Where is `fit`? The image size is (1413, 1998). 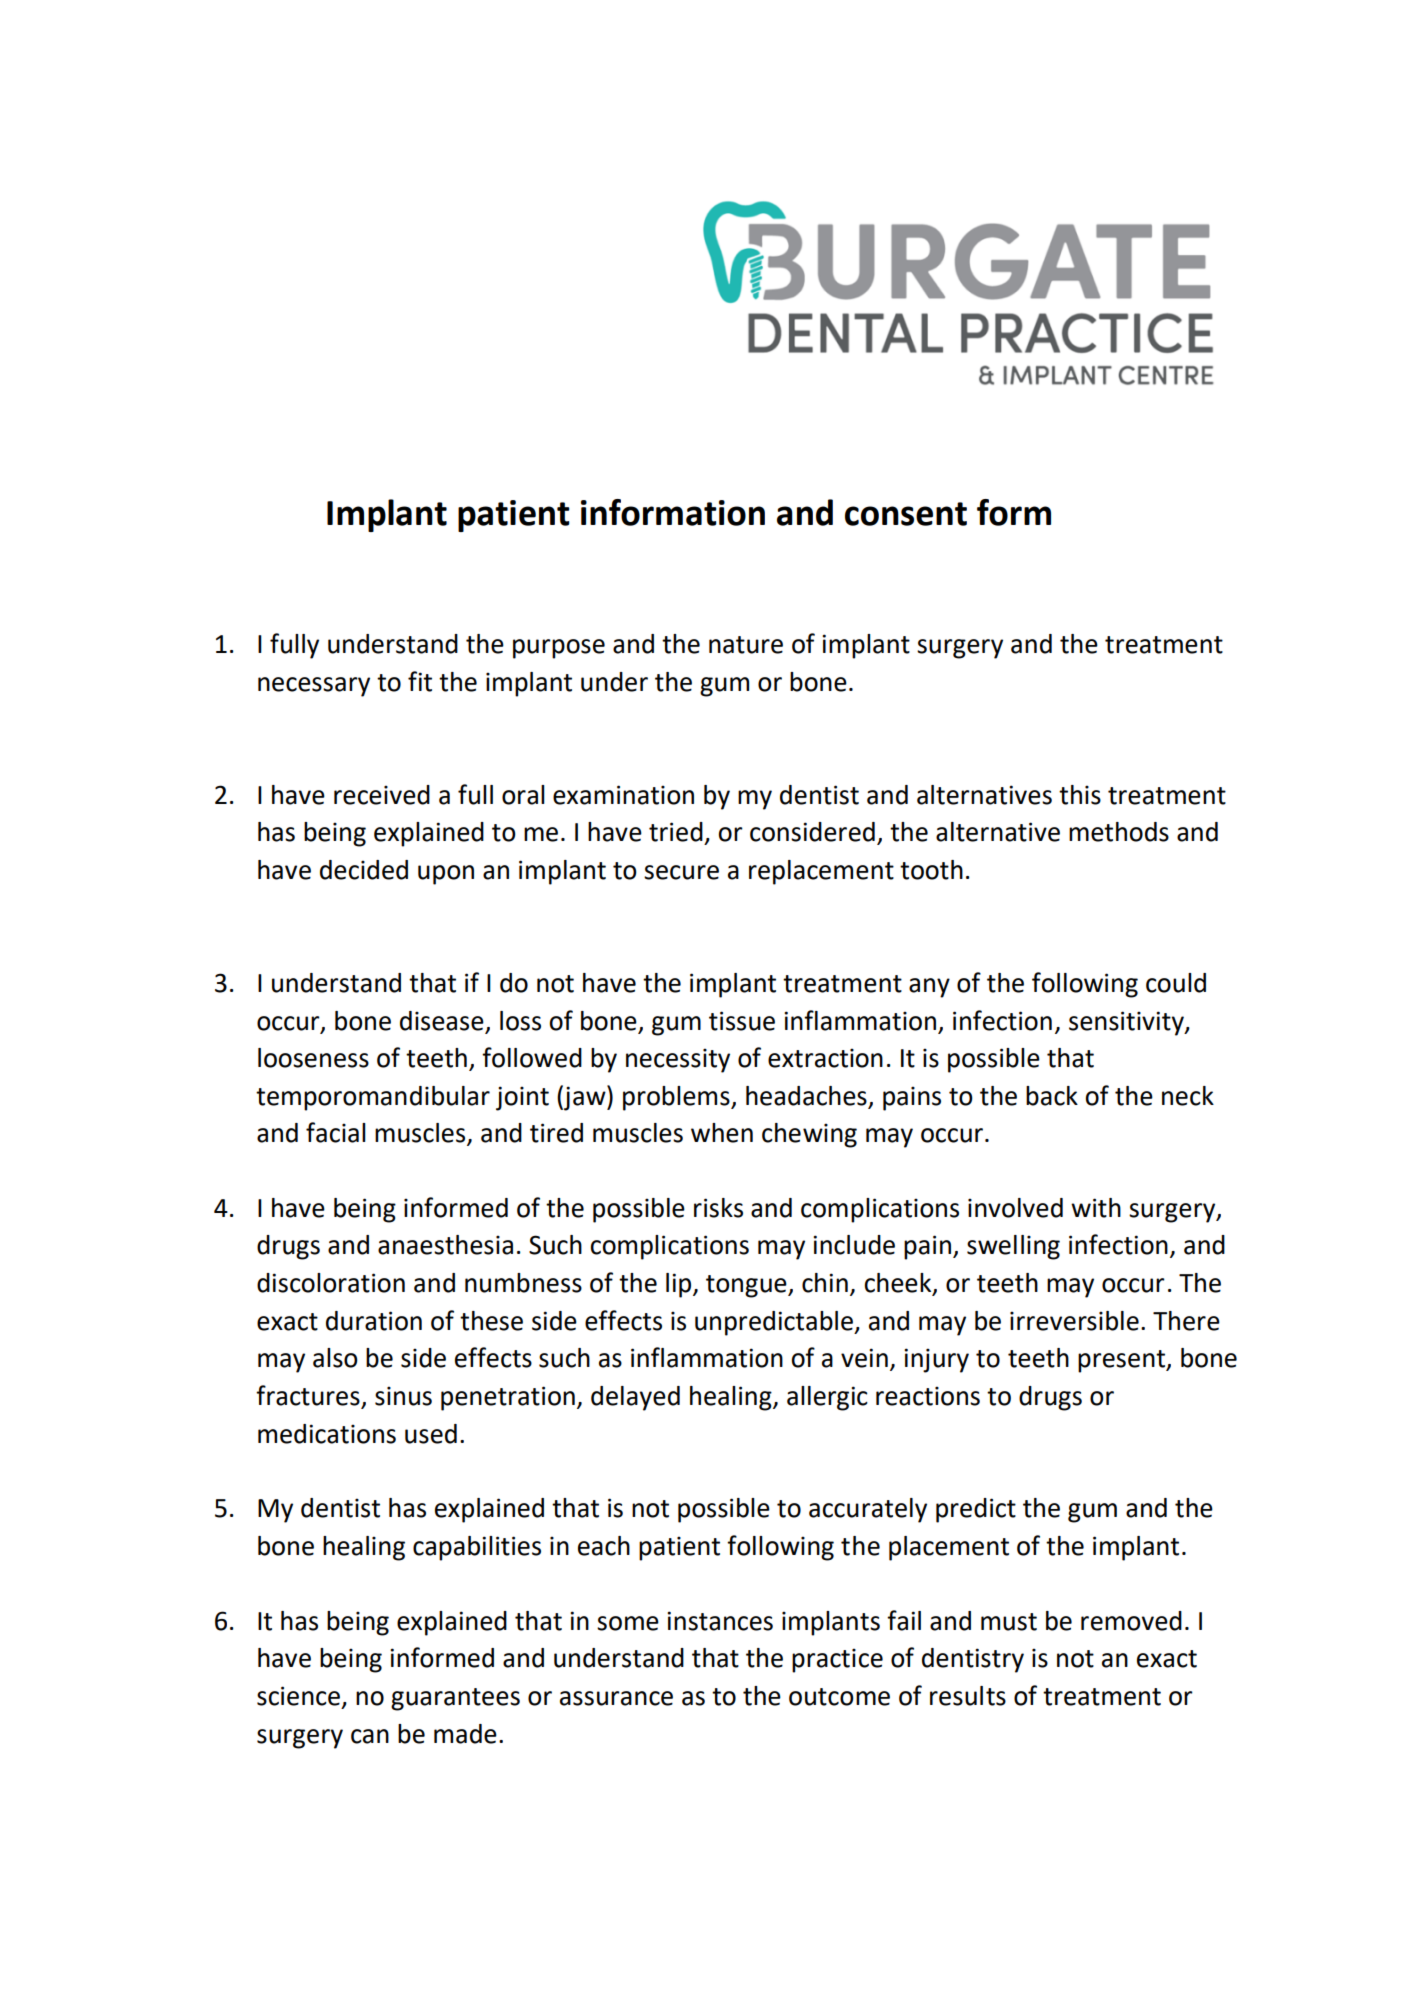
fit is located at coordinates (420, 681).
